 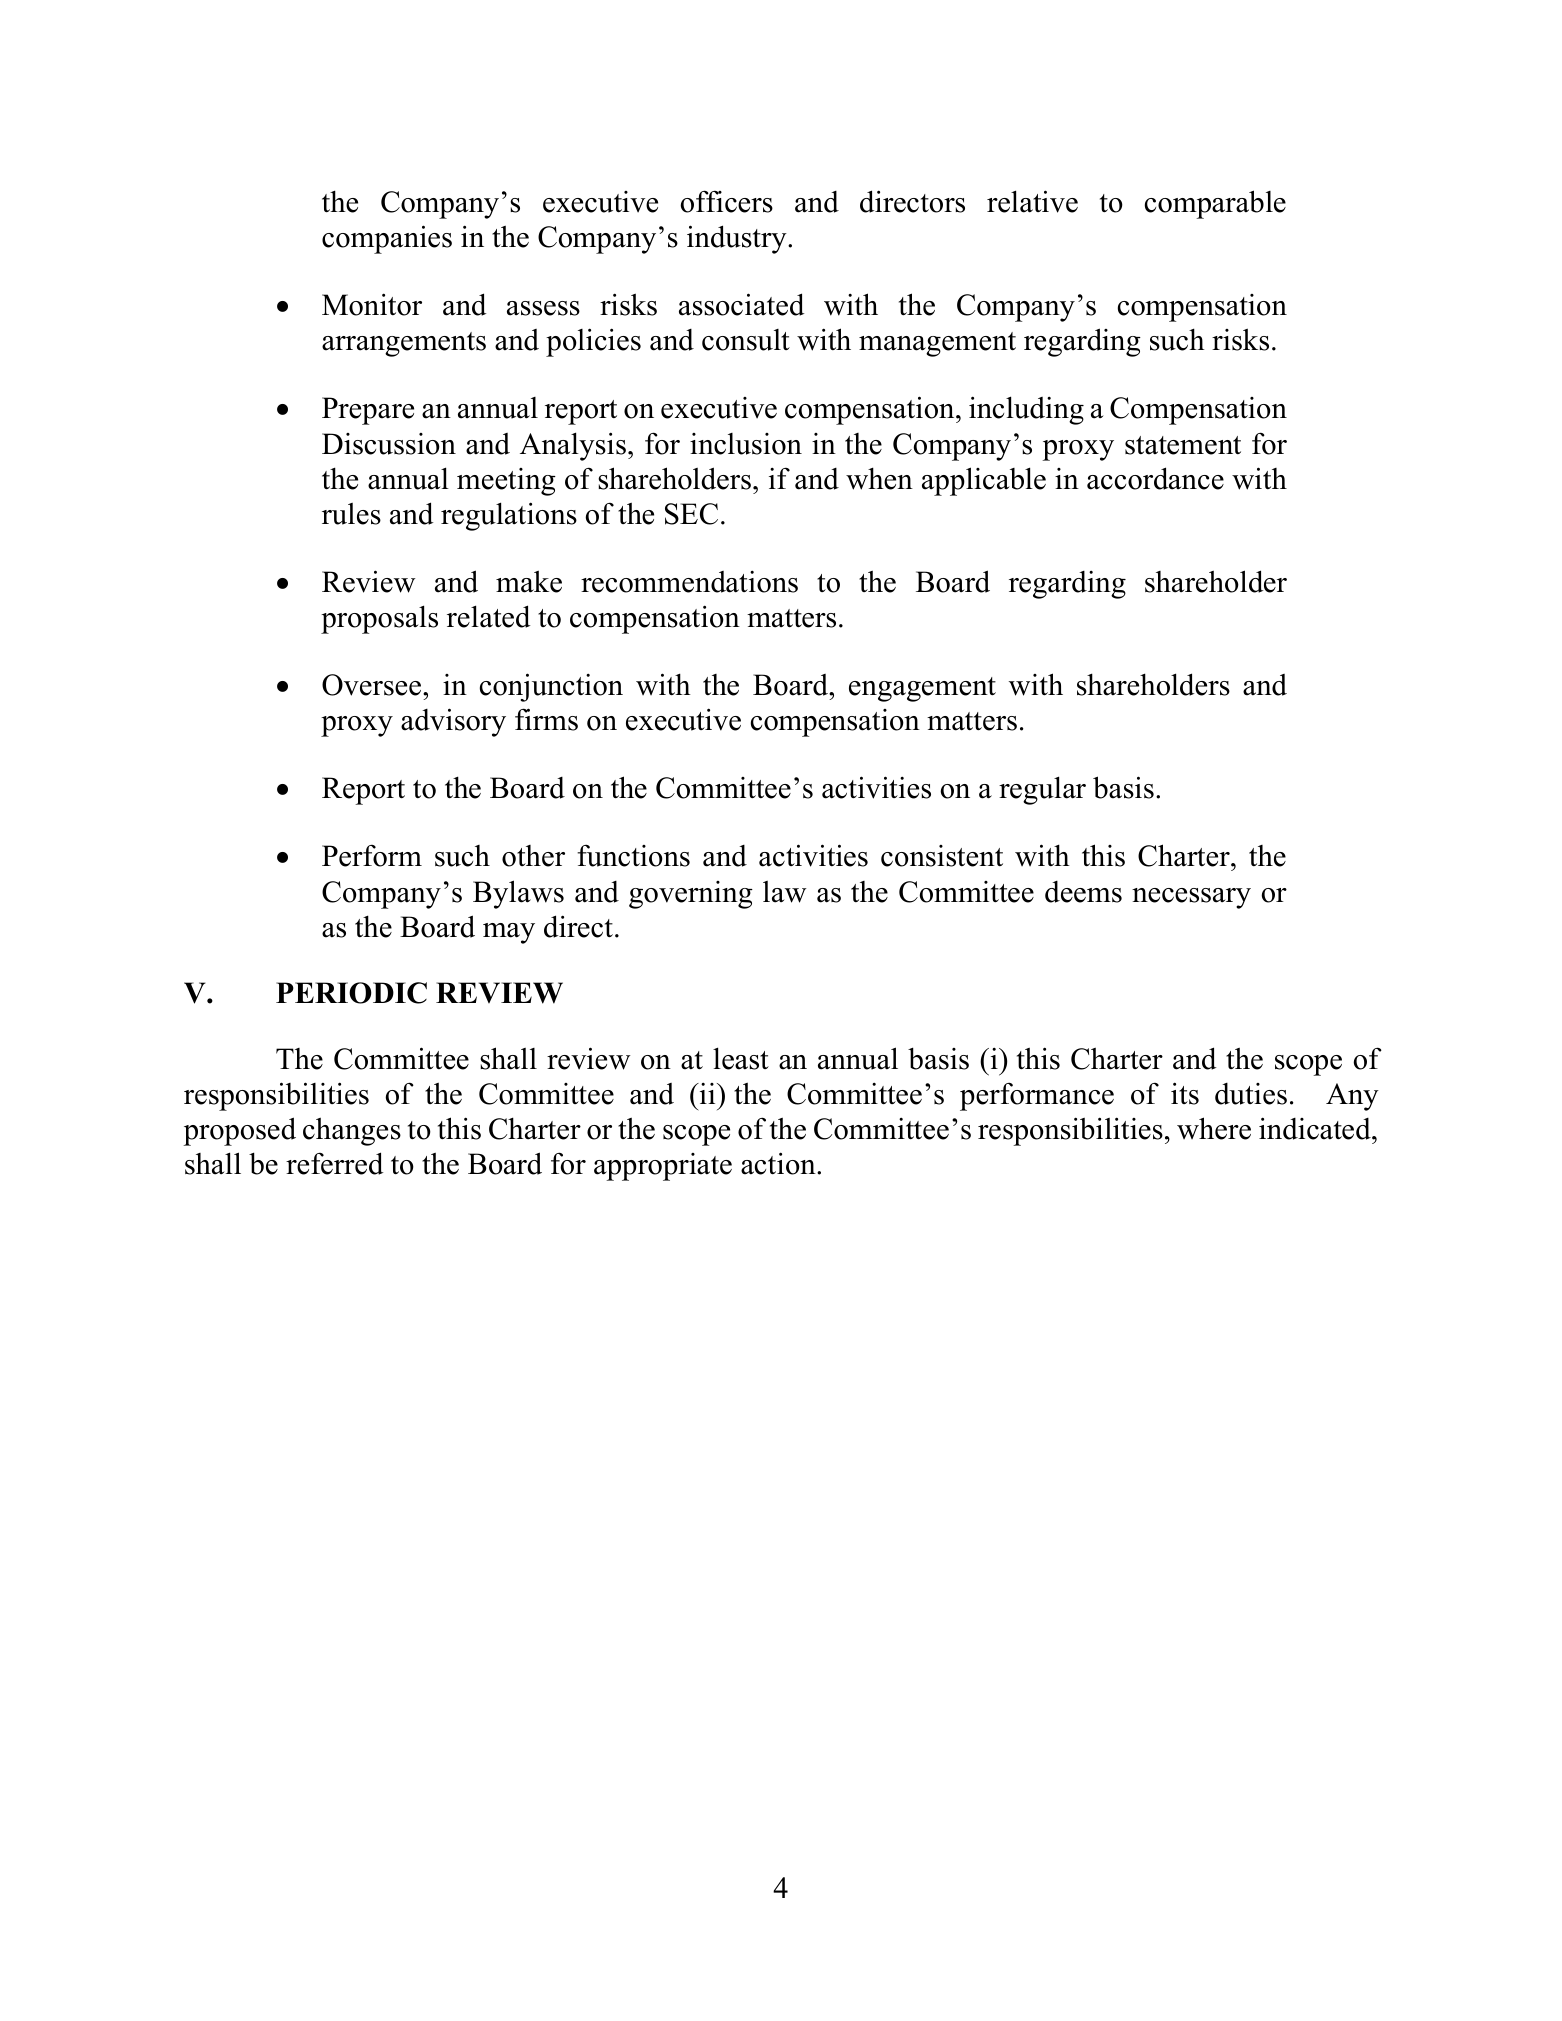 I want to click on changes, so click(x=352, y=1131).
